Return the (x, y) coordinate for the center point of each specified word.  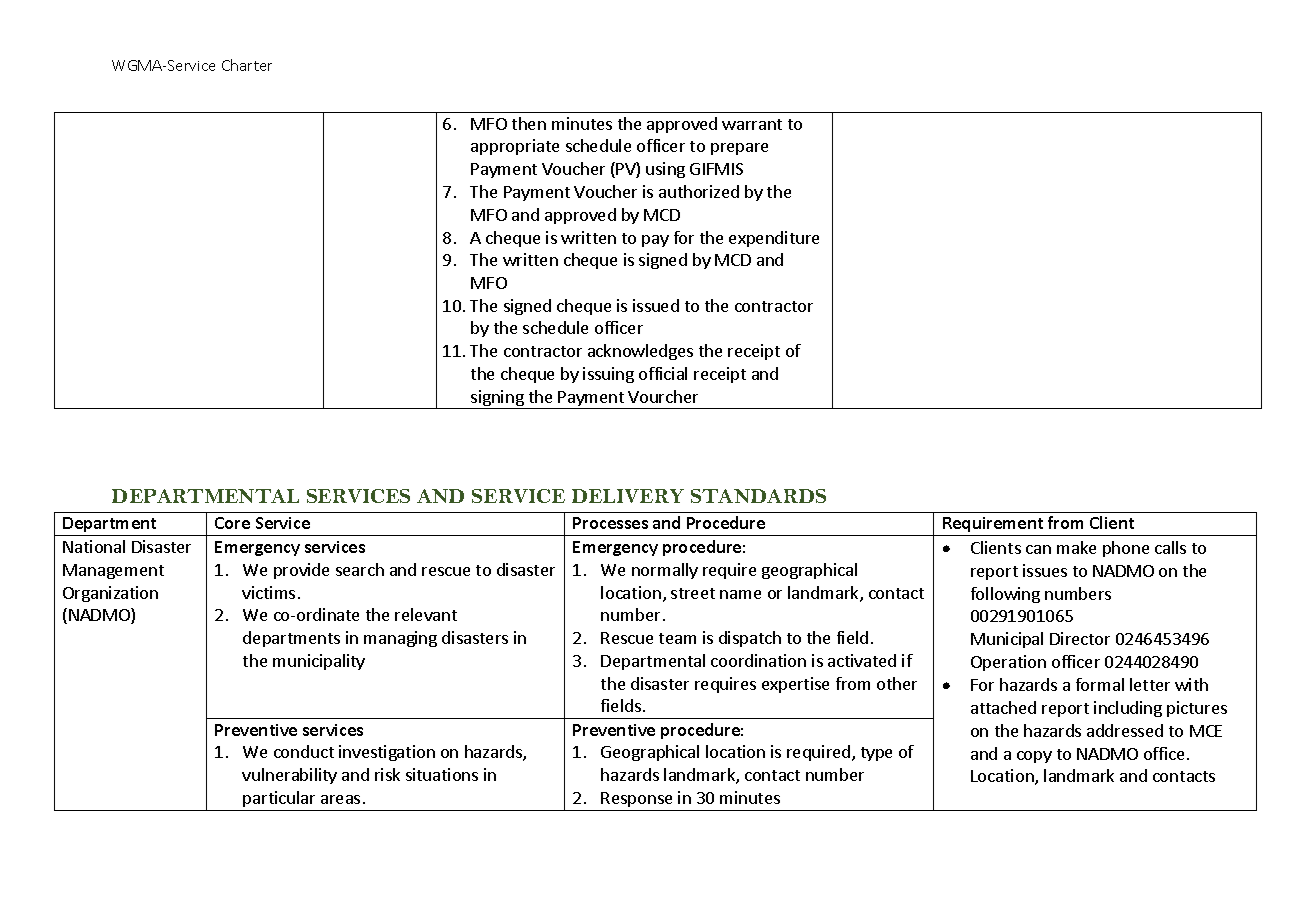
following (1005, 595)
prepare (739, 149)
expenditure (774, 239)
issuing (608, 375)
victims (268, 592)
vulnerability (289, 776)
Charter (247, 65)
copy (1034, 757)
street (693, 593)
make (1076, 547)
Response (636, 799)
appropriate (515, 147)
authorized (699, 191)
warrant (752, 124)
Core (232, 523)
